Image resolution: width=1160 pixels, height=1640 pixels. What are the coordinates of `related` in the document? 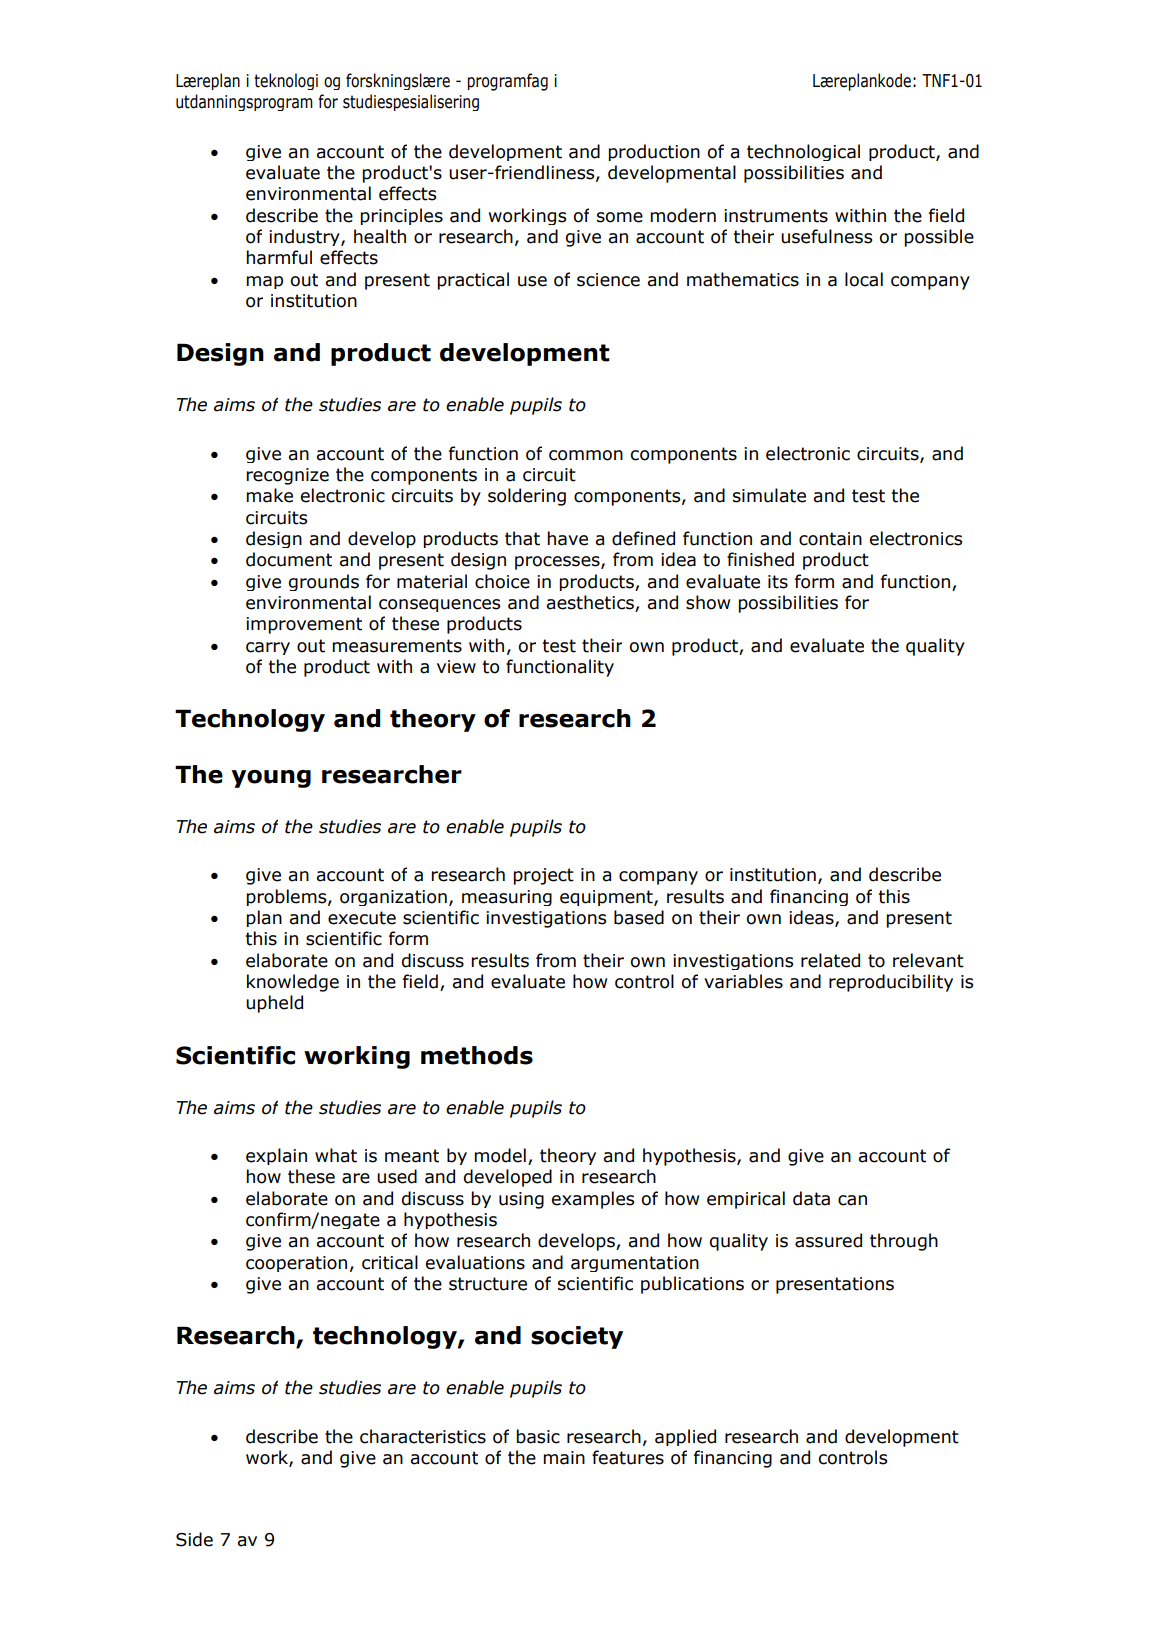 It's located at (830, 960).
